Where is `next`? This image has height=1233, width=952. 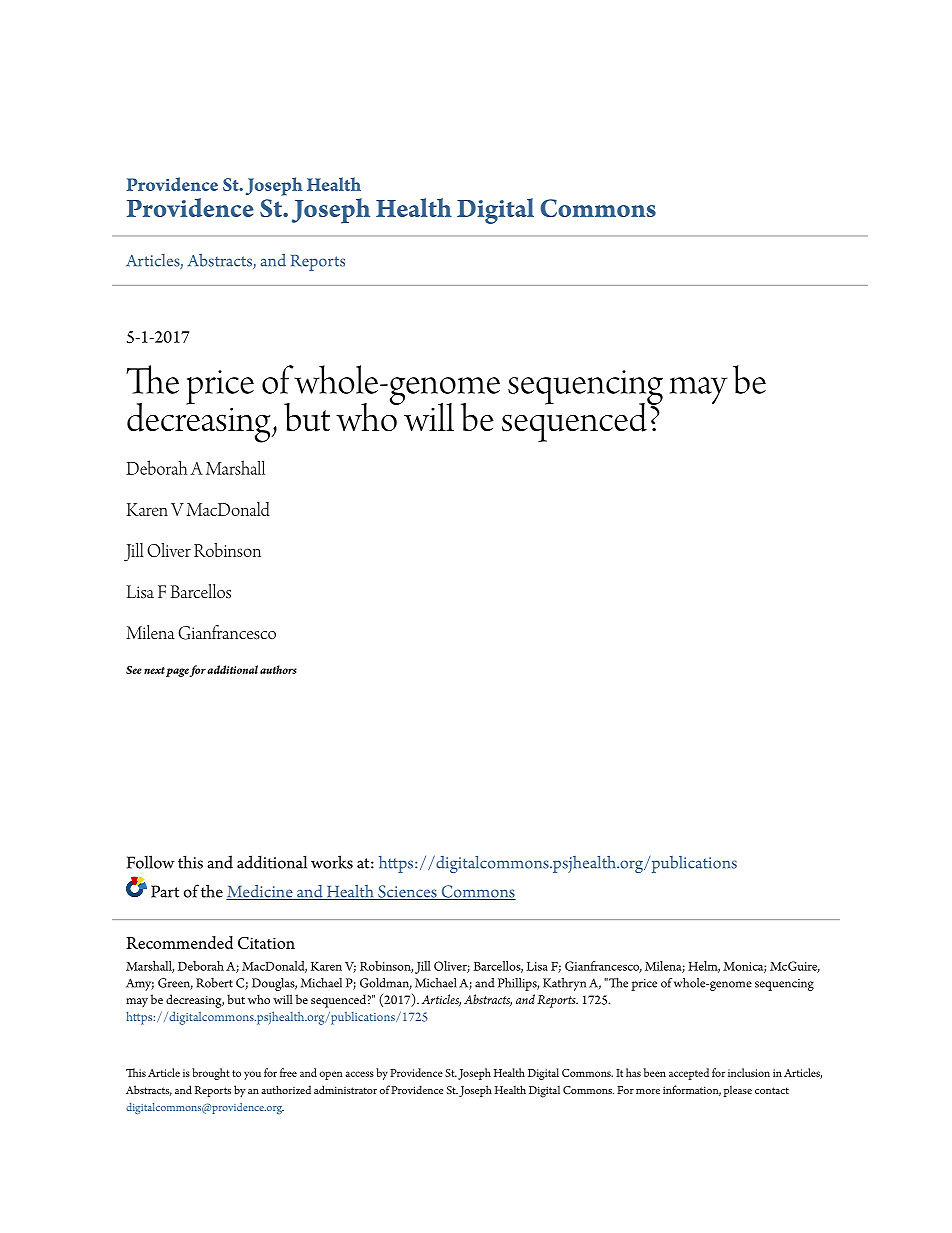 next is located at coordinates (154, 670).
